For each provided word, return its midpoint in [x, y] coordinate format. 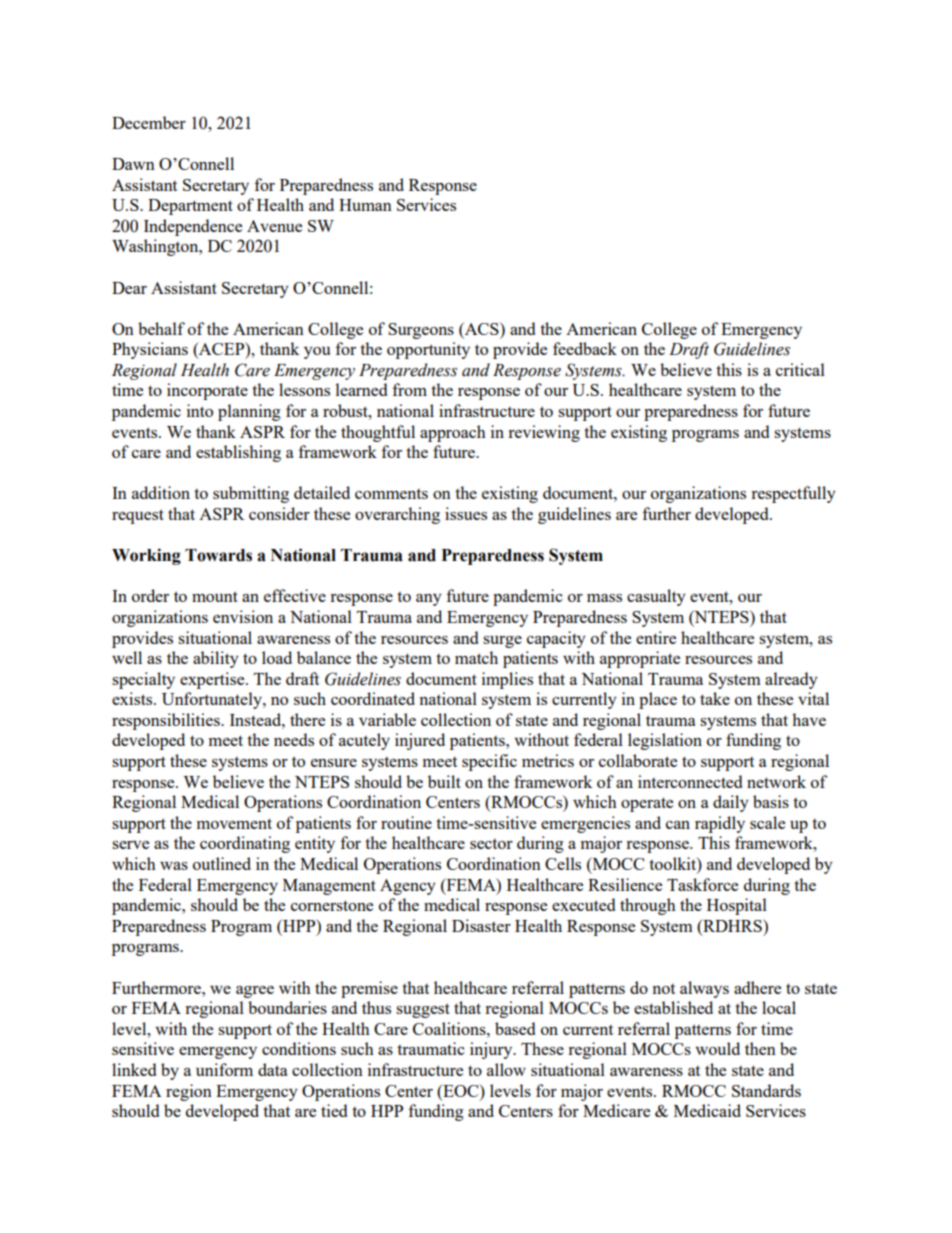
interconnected [690, 781]
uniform [224, 1069]
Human [365, 205]
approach [453, 433]
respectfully [793, 494]
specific [489, 762]
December [149, 122]
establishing [238, 453]
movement [234, 823]
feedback [585, 348]
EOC [461, 1090]
